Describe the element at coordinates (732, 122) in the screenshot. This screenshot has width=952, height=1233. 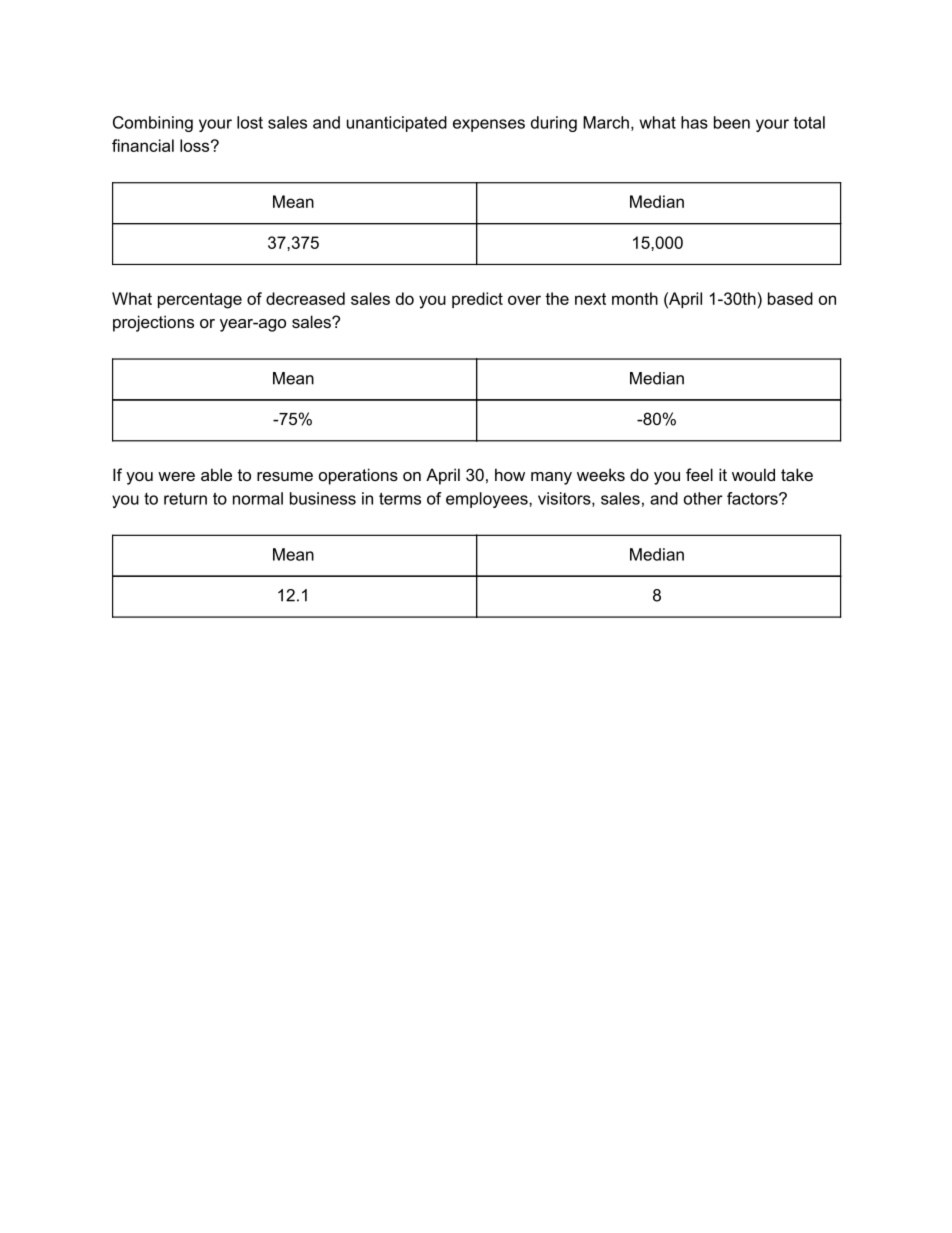
I see `been` at that location.
